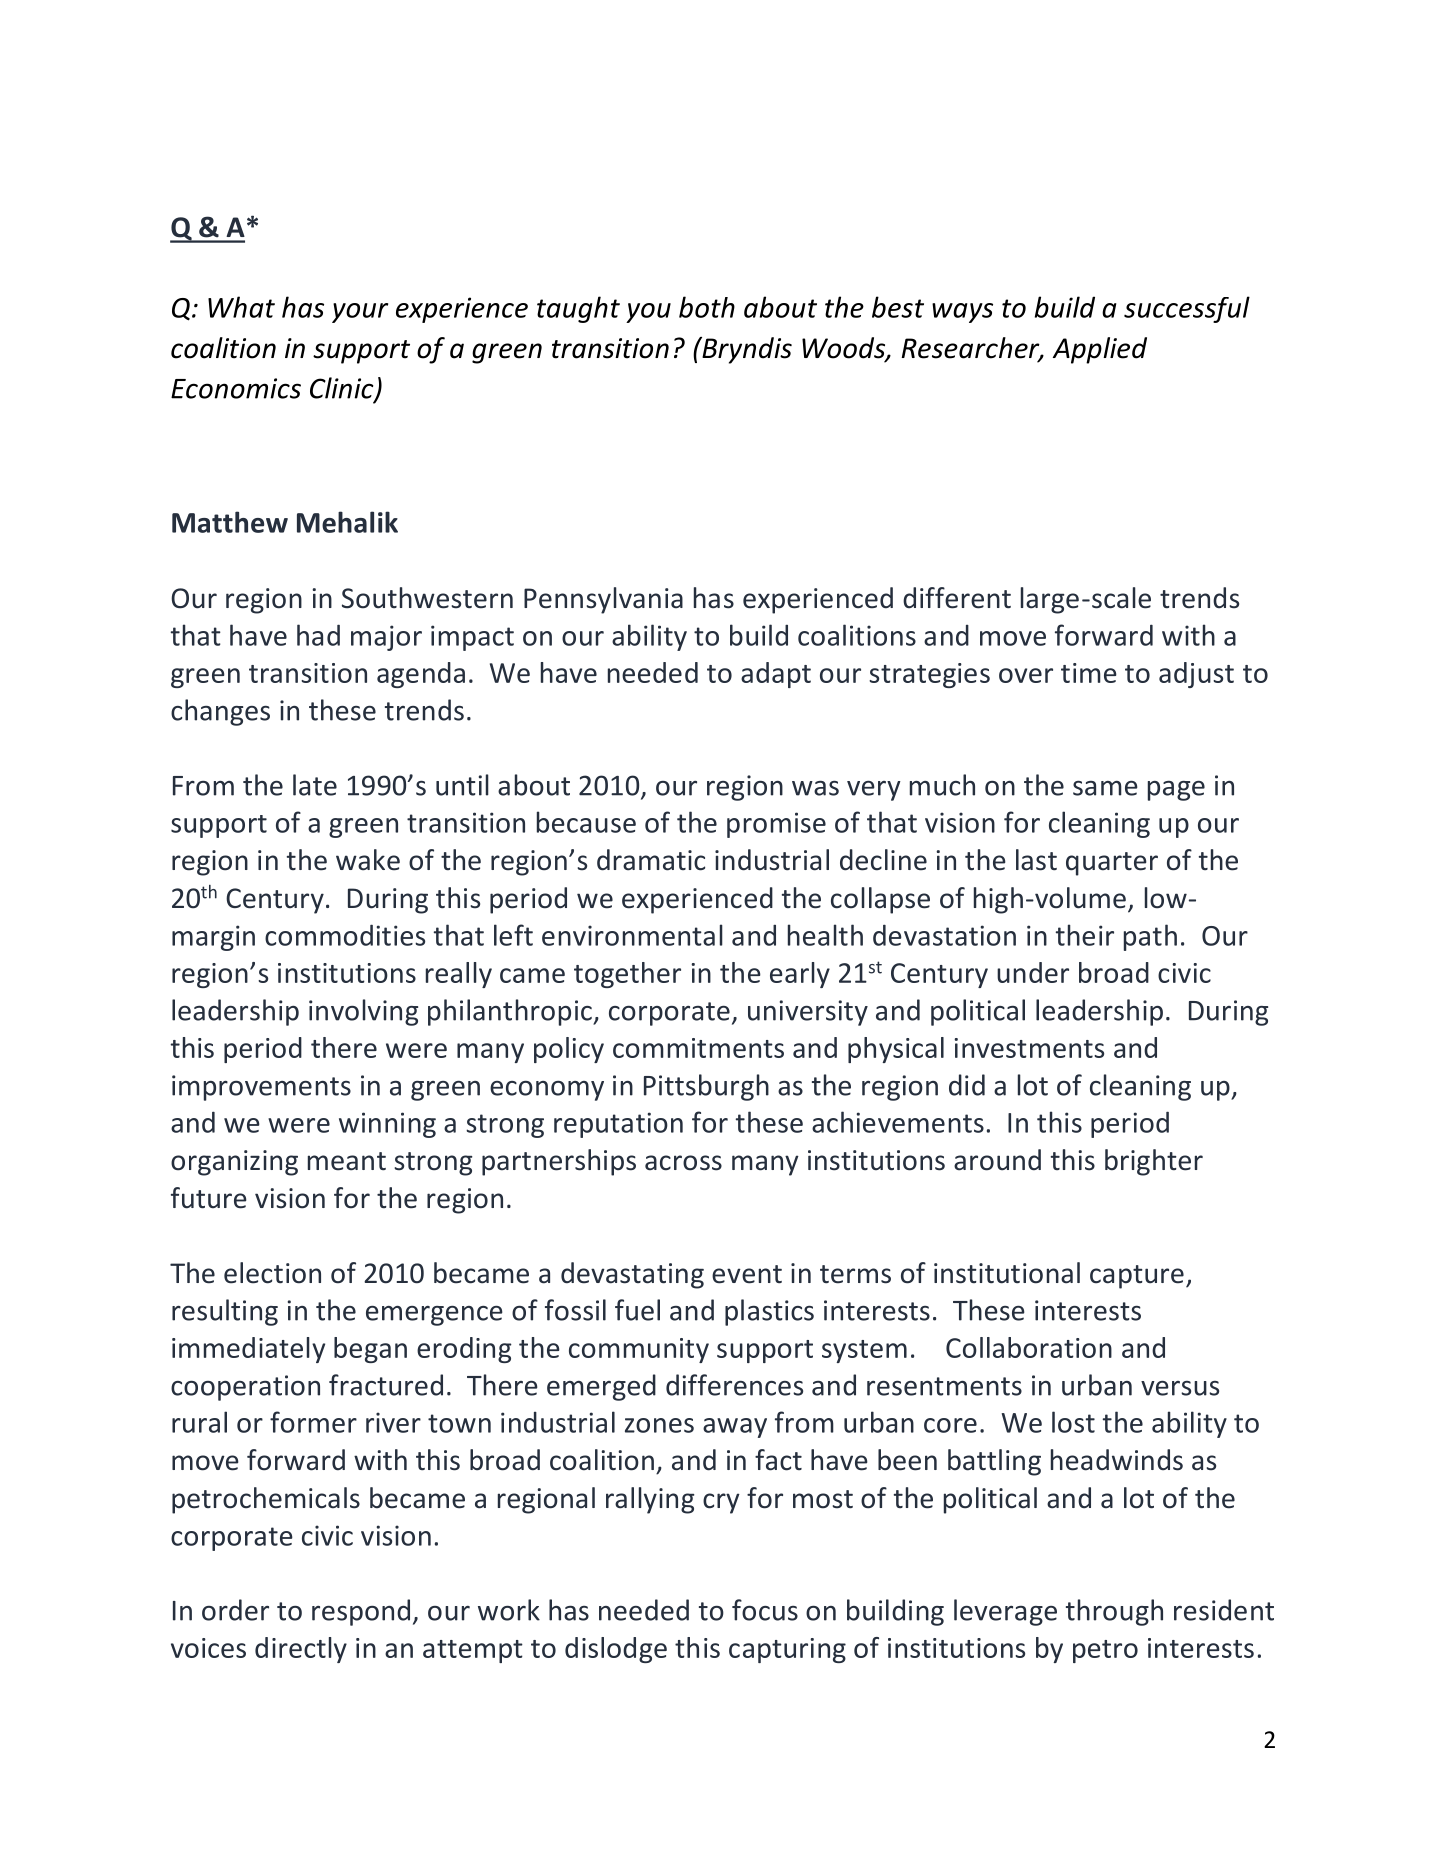 The width and height of the document is (1446, 1871). Describe the element at coordinates (361, 1612) in the document. I see `respond` at that location.
